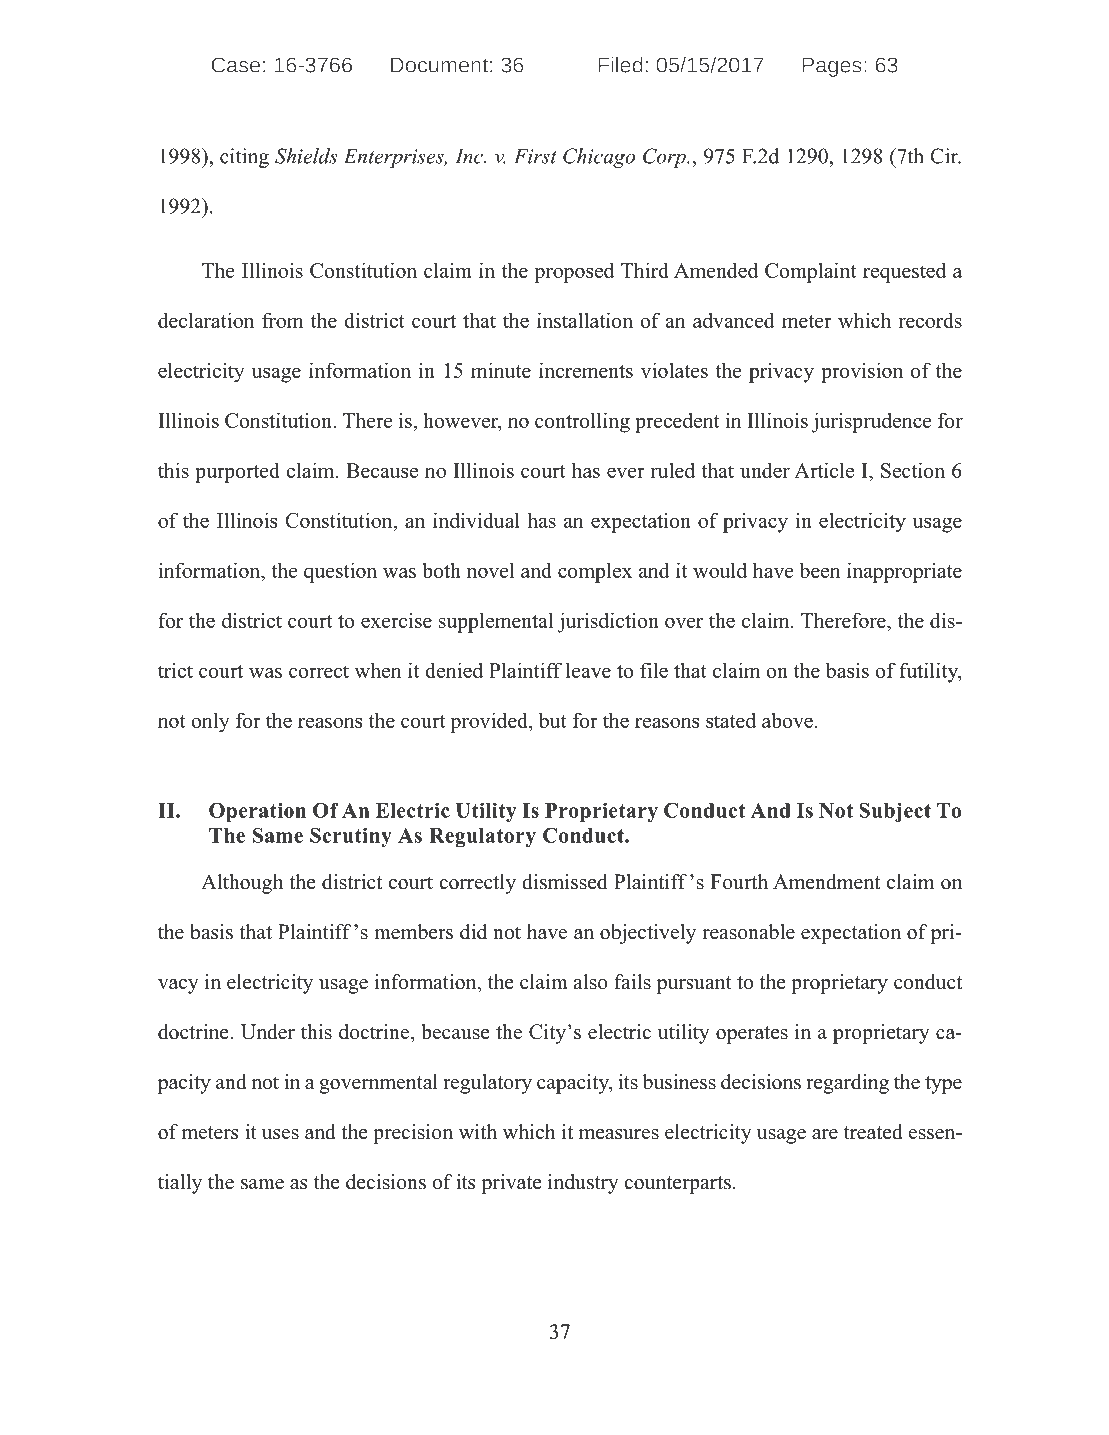  I want to click on treated, so click(873, 1132).
